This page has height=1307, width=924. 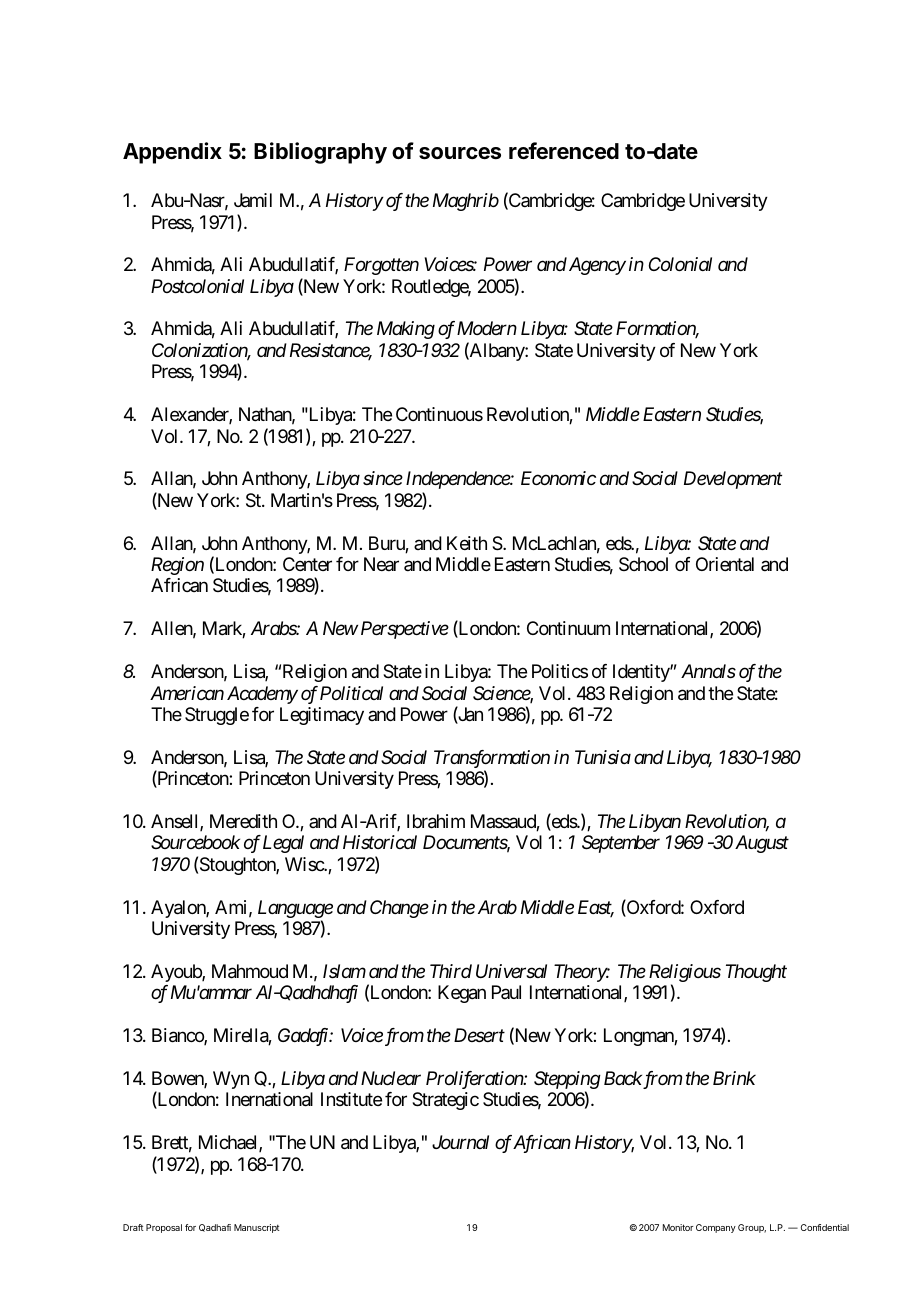 I want to click on Perspective, so click(x=405, y=630).
